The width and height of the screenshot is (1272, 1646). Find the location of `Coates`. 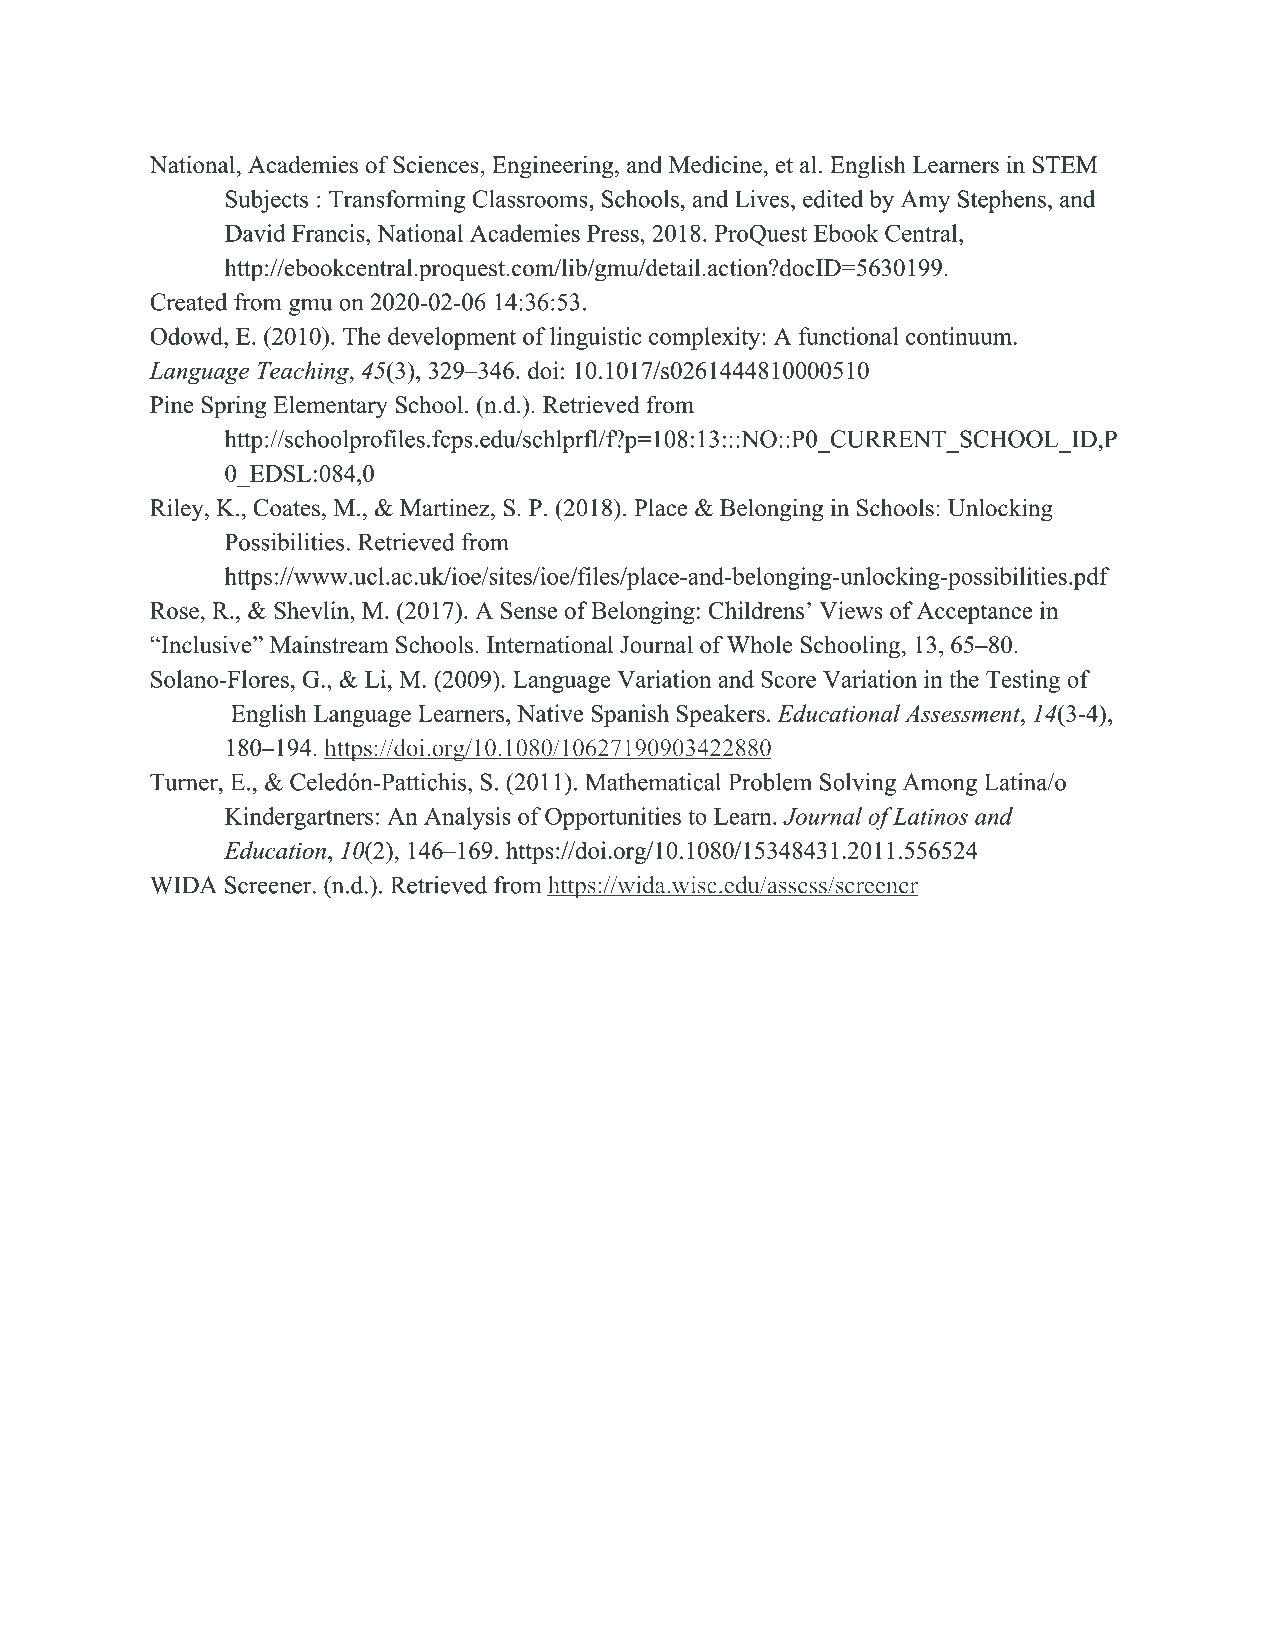

Coates is located at coordinates (286, 508).
